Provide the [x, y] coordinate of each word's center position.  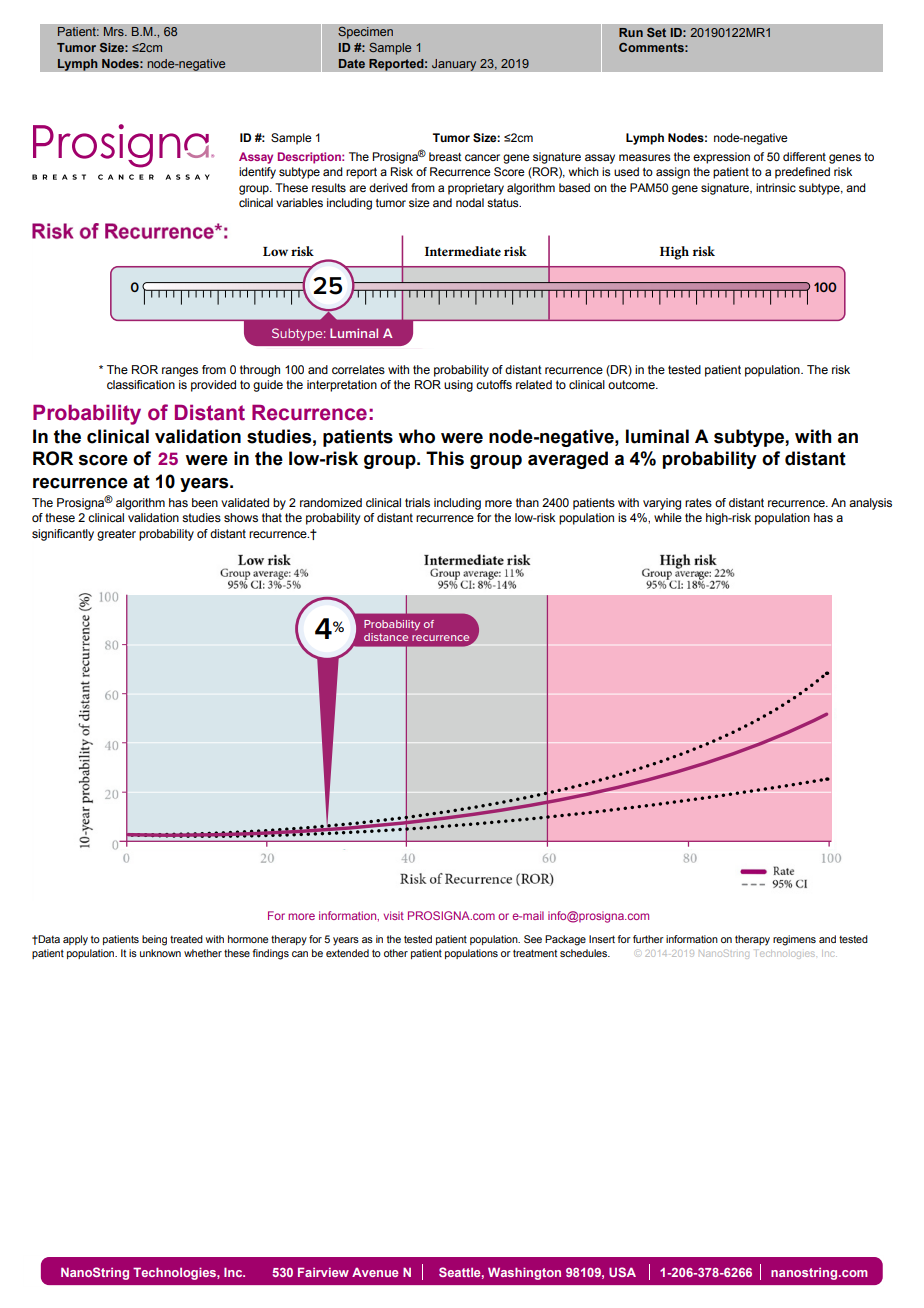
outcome [632, 384]
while [668, 517]
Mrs [115, 31]
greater [116, 535]
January [454, 65]
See [533, 939]
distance [386, 637]
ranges [180, 372]
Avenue [375, 1272]
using [458, 386]
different [804, 156]
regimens [794, 940]
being [154, 940]
